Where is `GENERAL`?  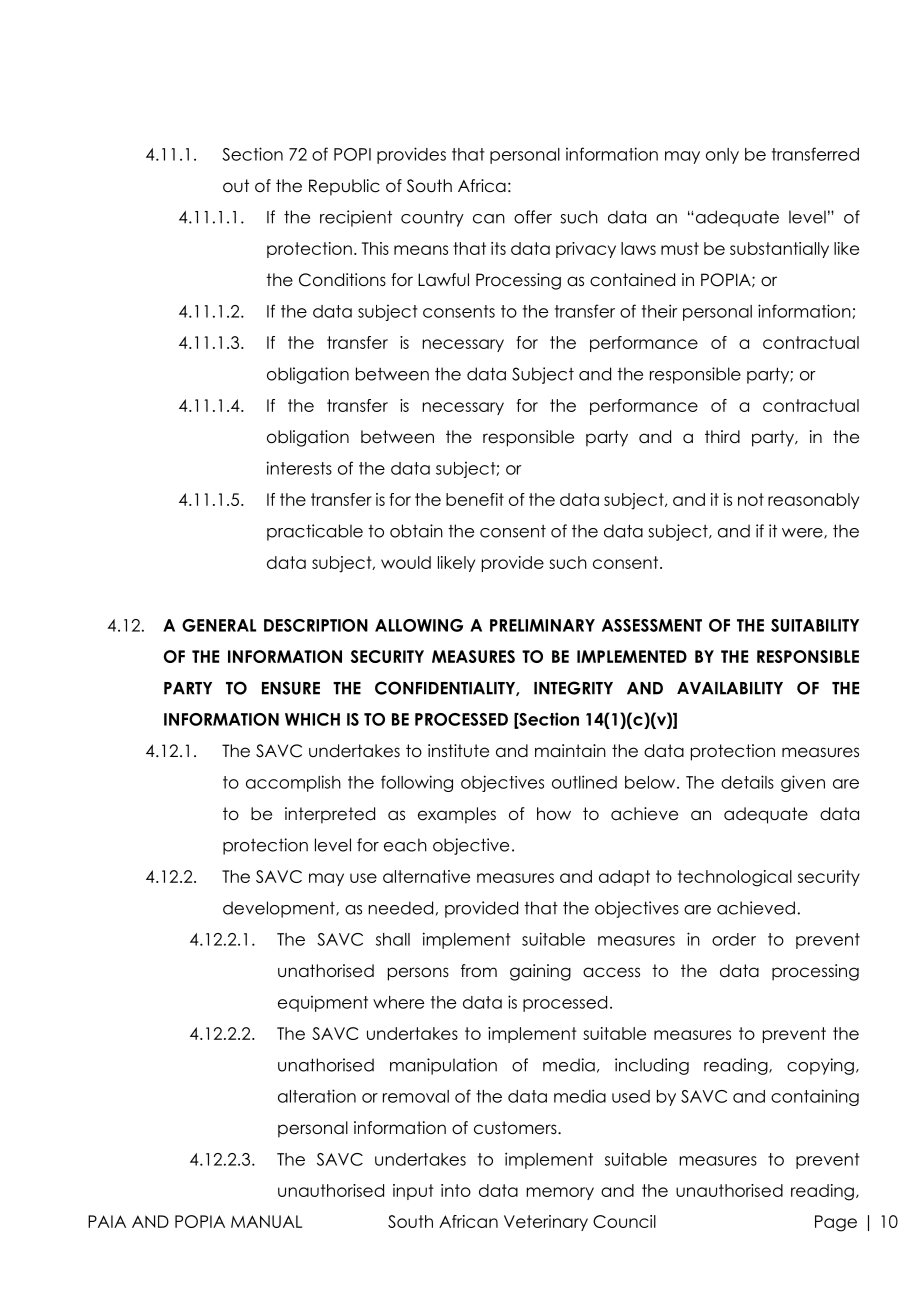 GENERAL is located at coordinates (219, 625).
